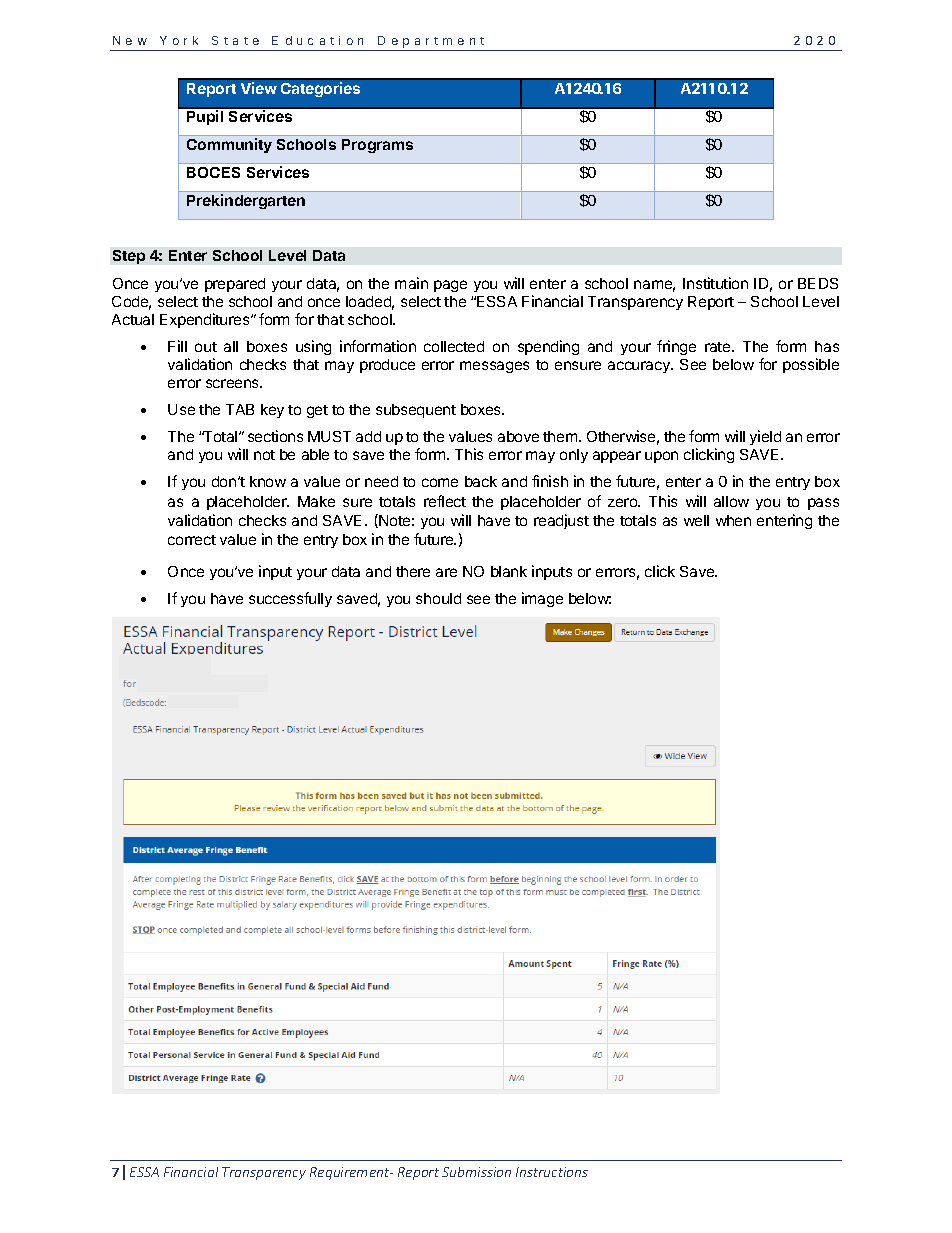 The image size is (952, 1233). I want to click on Institution, so click(715, 283).
